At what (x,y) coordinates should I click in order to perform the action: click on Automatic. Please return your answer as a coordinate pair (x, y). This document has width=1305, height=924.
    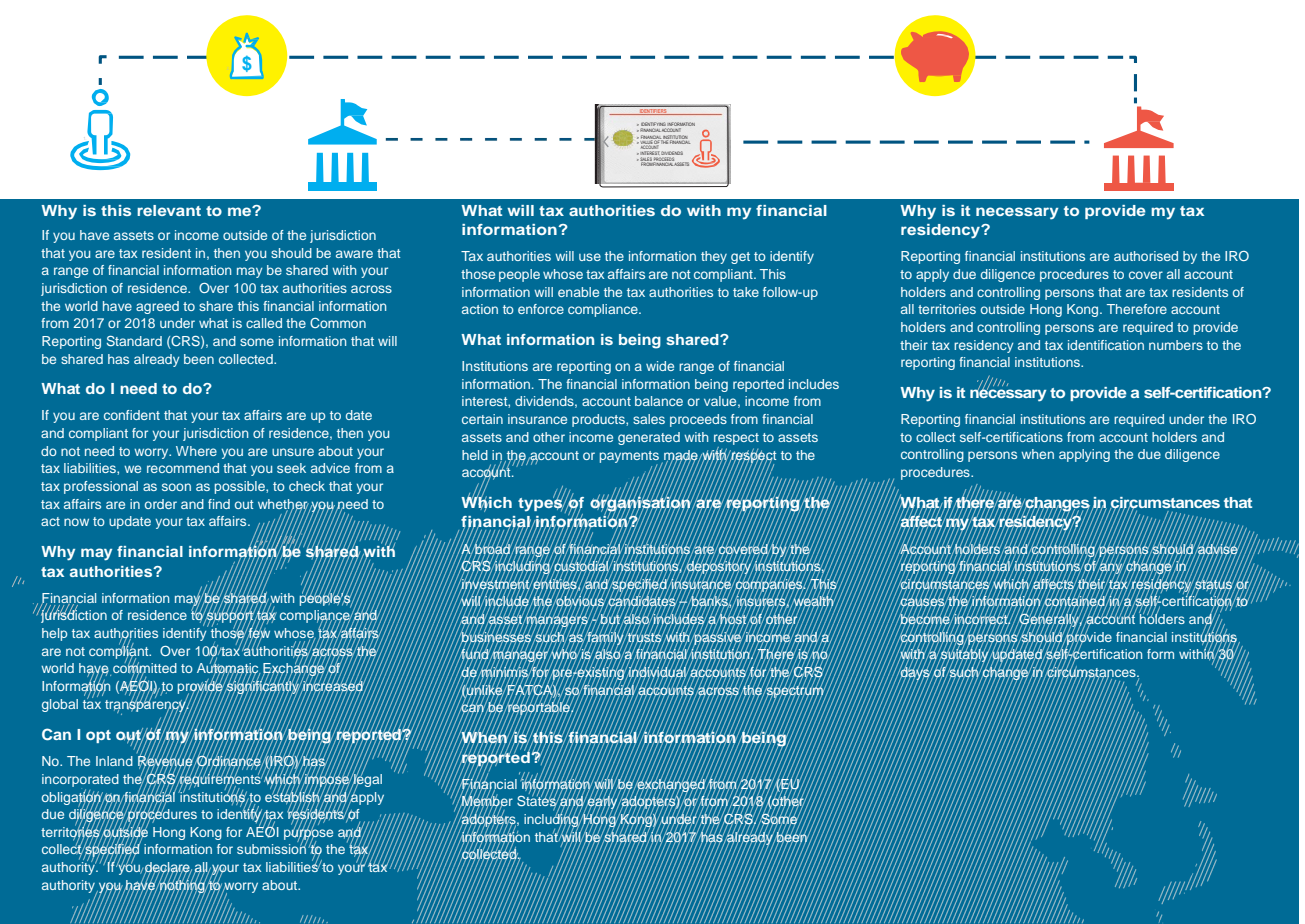
    Looking at the image, I should click on (228, 668).
